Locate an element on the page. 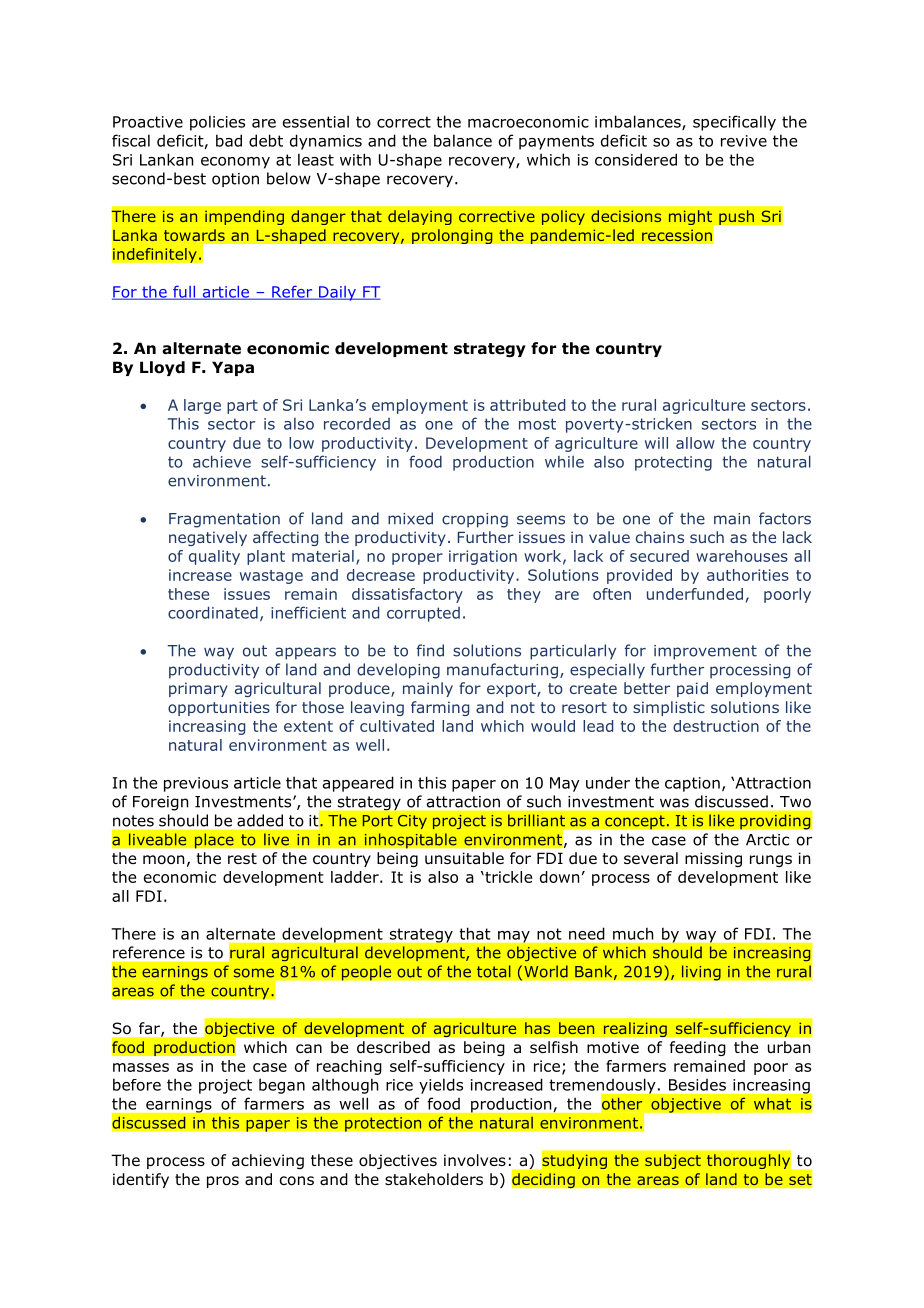 Image resolution: width=924 pixels, height=1308 pixels. delaying is located at coordinates (420, 217).
